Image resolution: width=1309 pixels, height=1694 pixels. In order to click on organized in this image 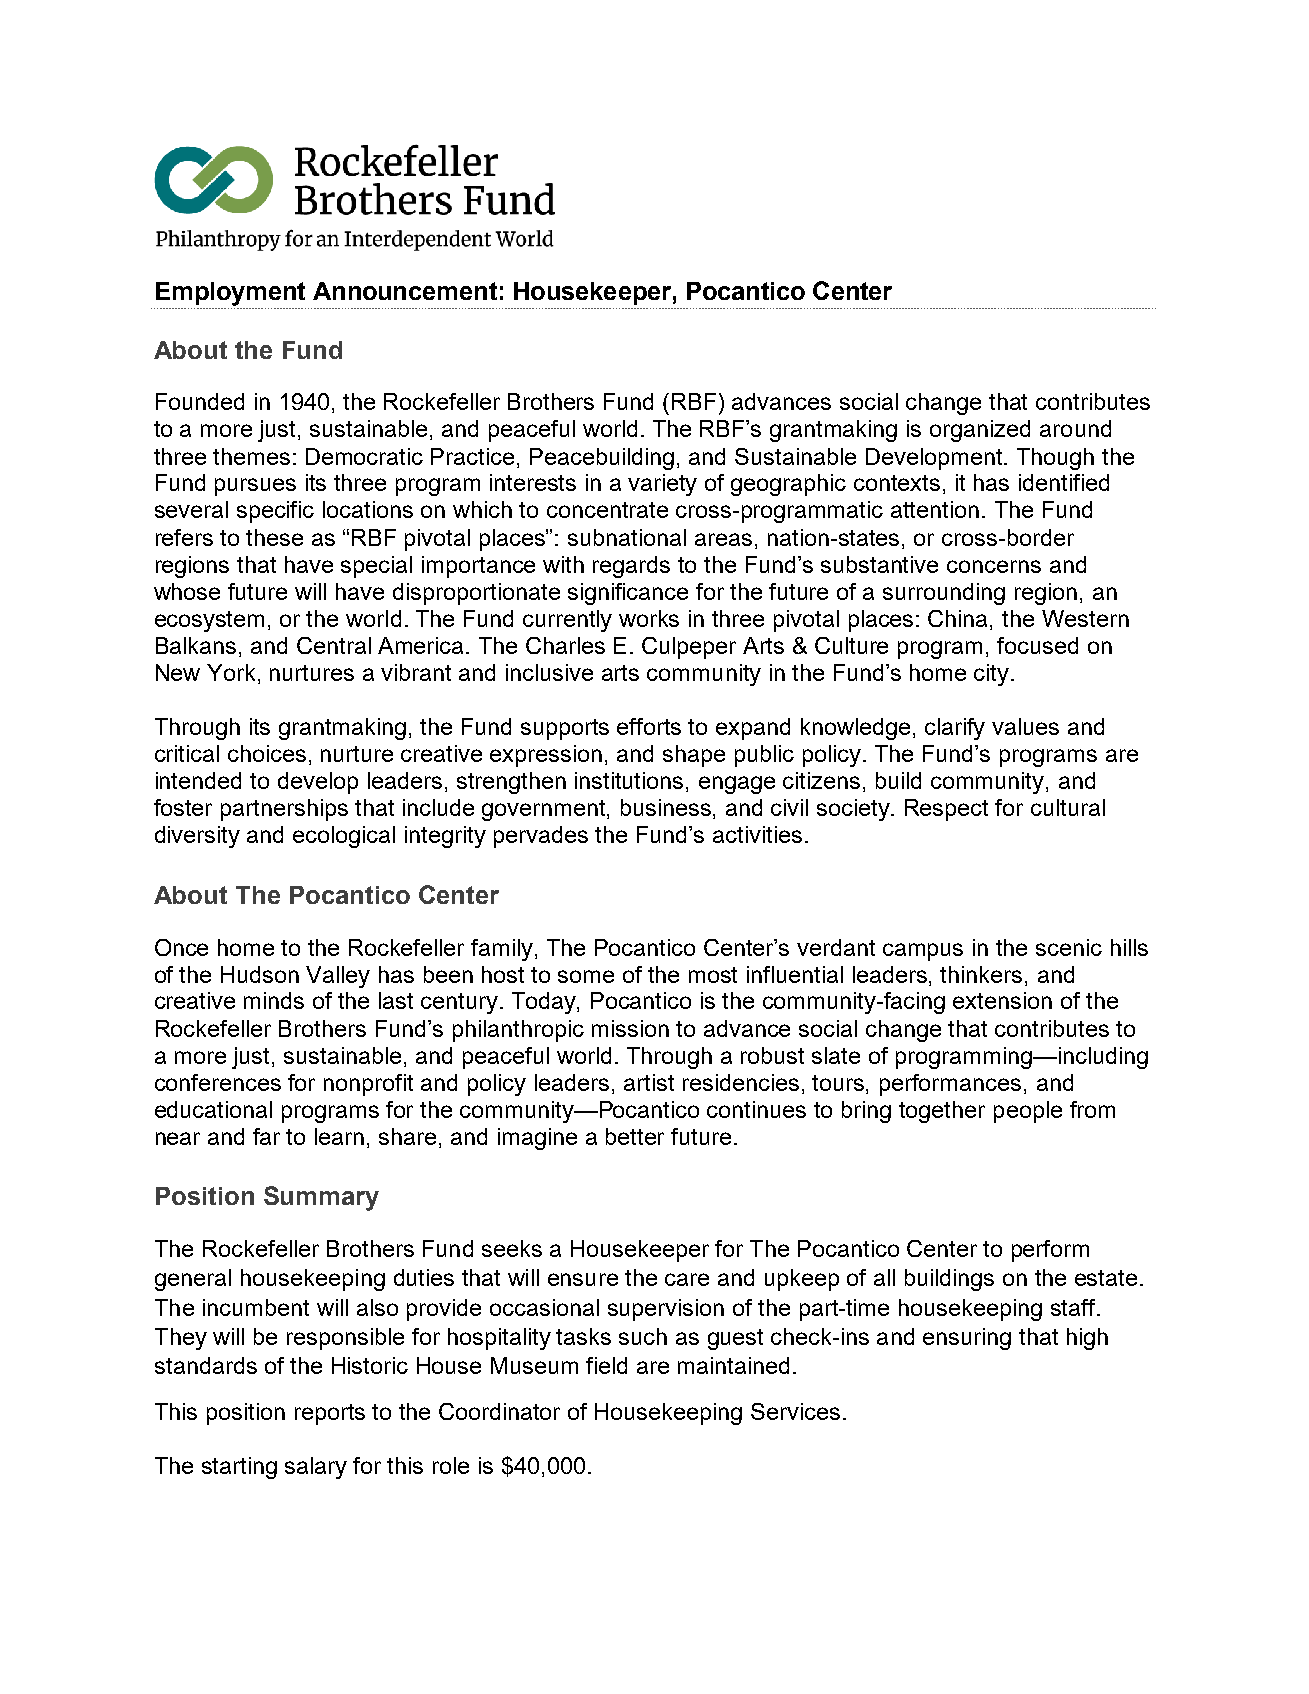, I will do `click(980, 431)`.
